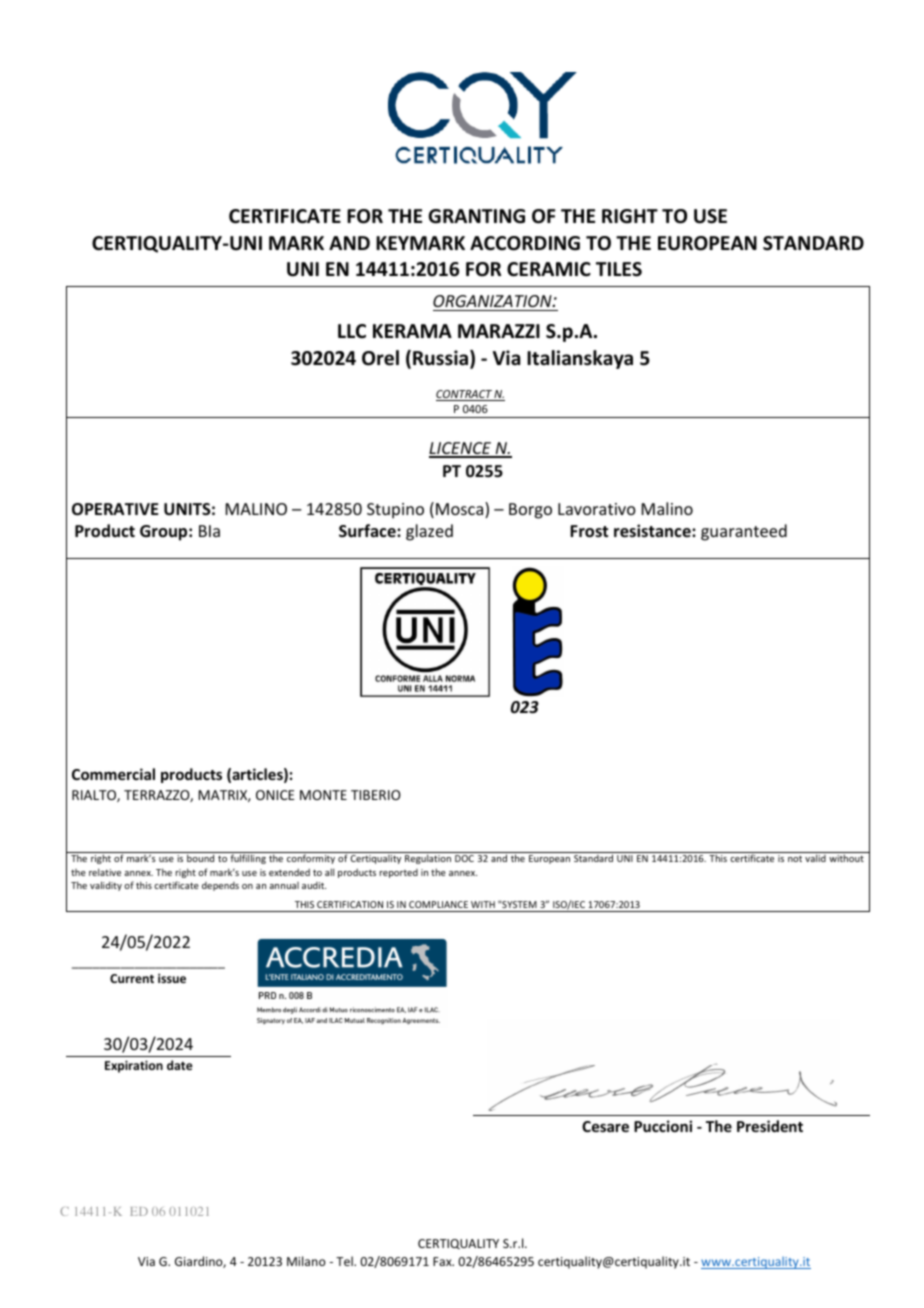  I want to click on MONTE, so click(323, 795).
